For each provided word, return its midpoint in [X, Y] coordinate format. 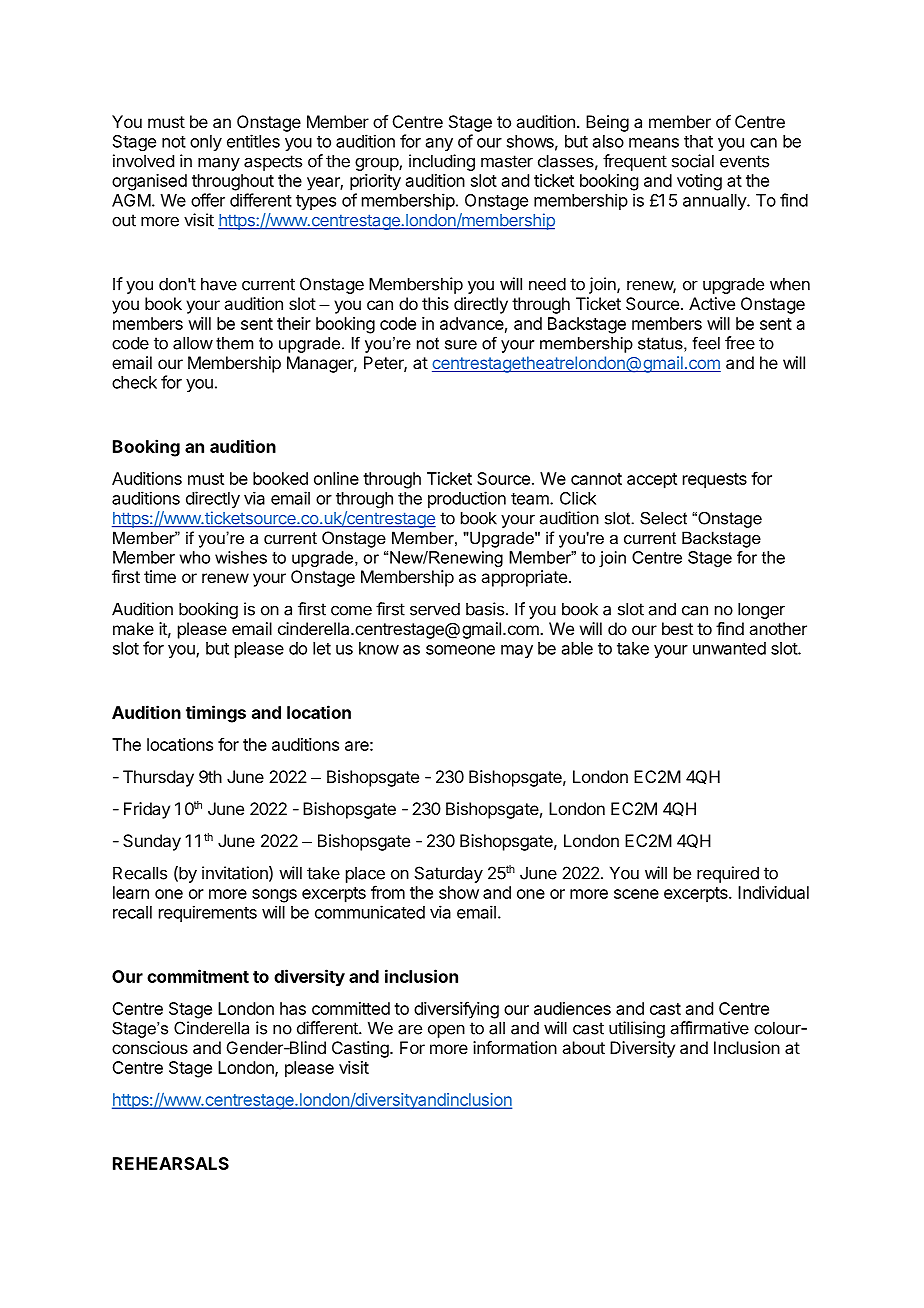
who [195, 557]
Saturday [449, 874]
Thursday [158, 778]
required [728, 874]
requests [715, 481]
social [693, 161]
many [219, 164]
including [442, 162]
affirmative [710, 1028]
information [515, 1047]
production [467, 499]
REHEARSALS [171, 1163]
